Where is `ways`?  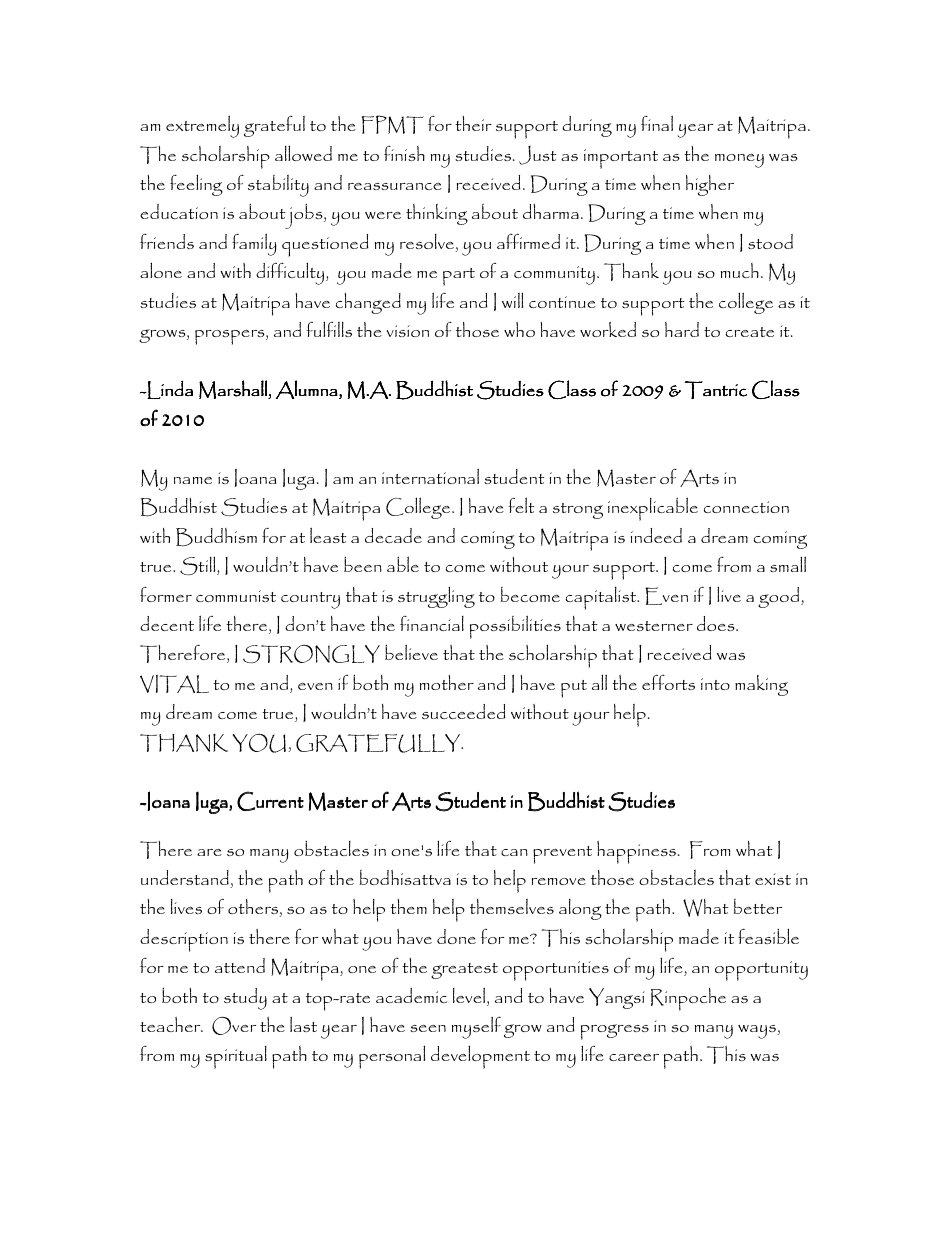 ways is located at coordinates (758, 1032).
